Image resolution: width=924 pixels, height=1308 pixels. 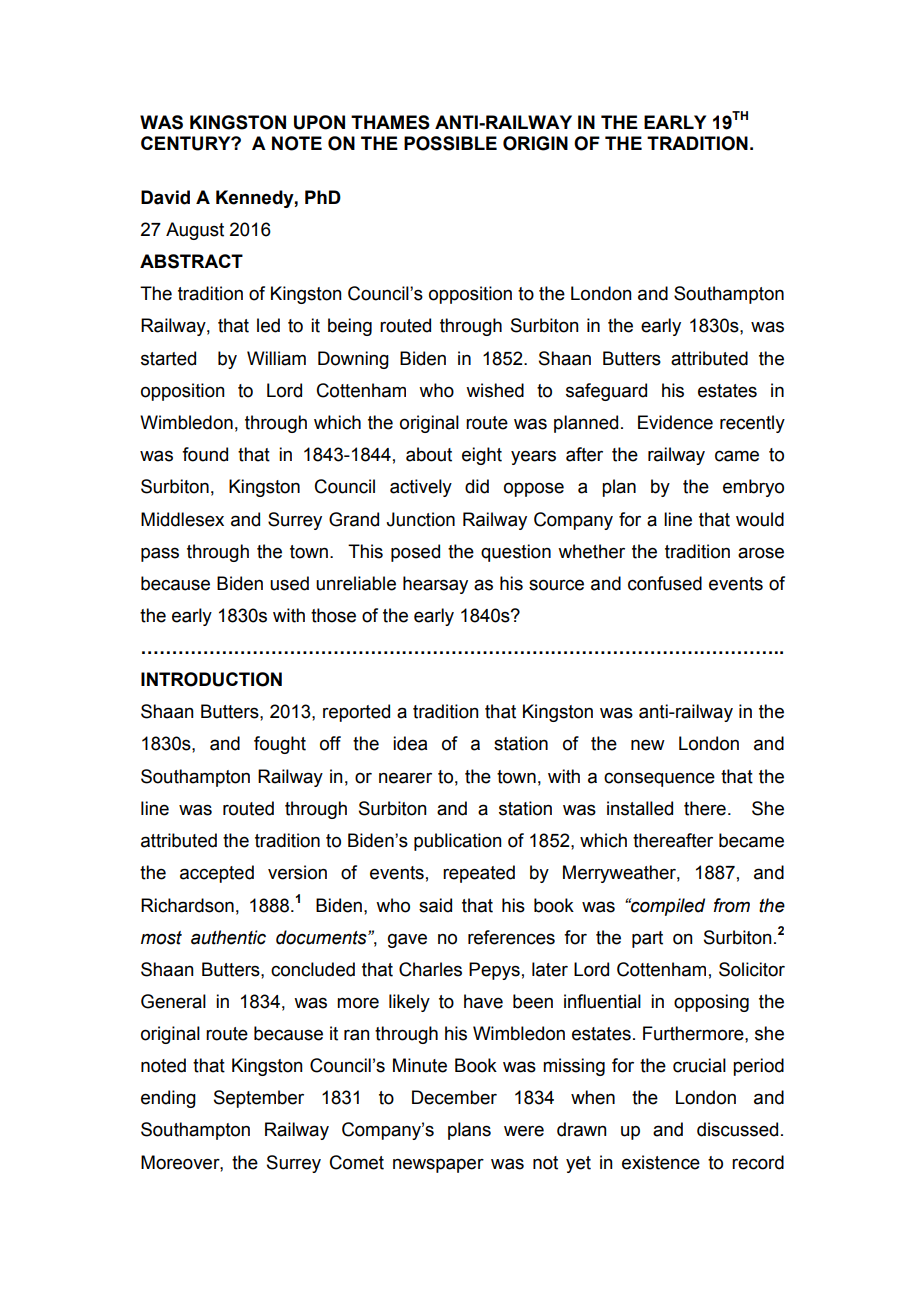 I want to click on arose, so click(x=761, y=553).
